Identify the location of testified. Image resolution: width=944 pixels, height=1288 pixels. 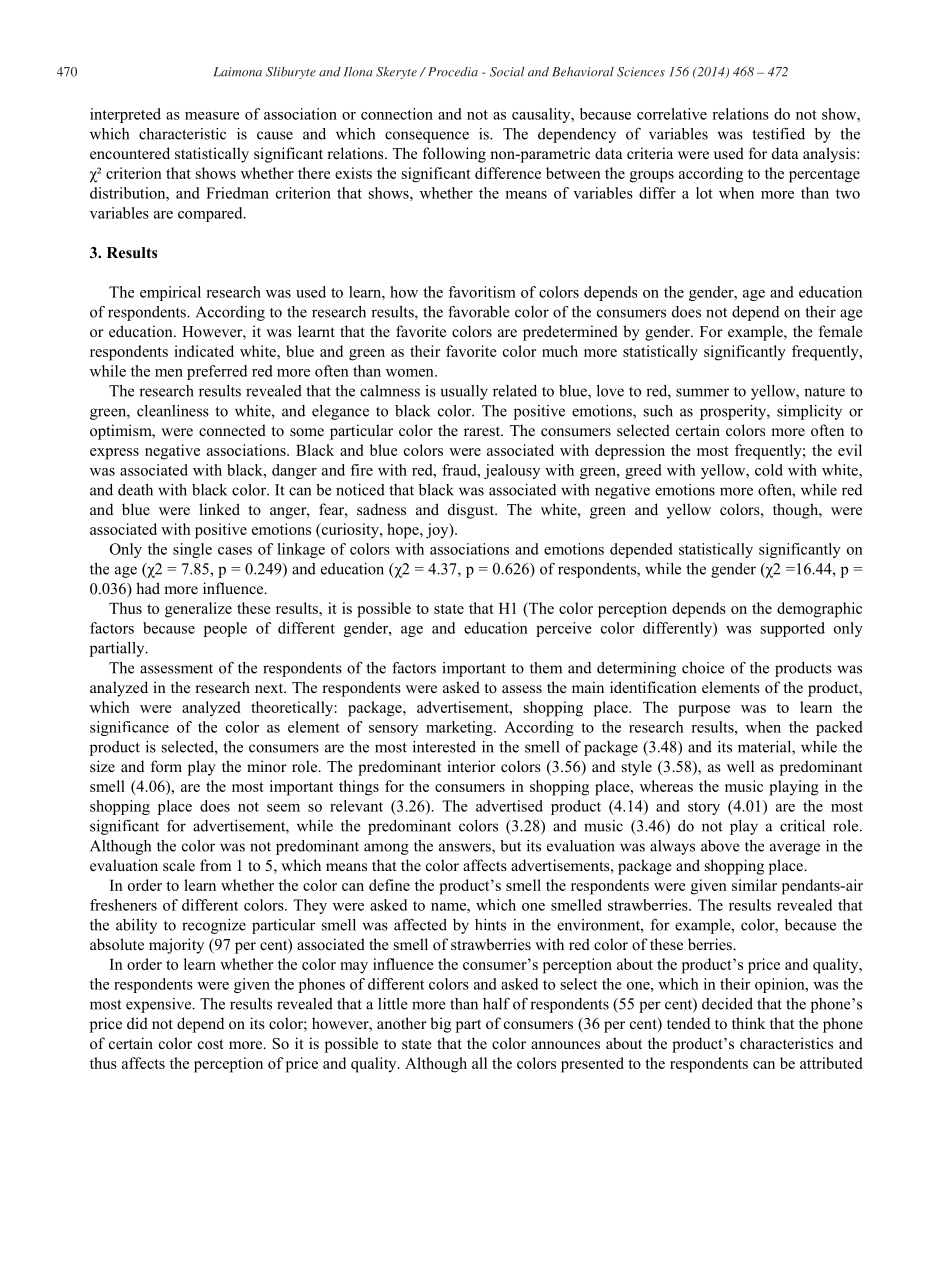
(778, 134).
